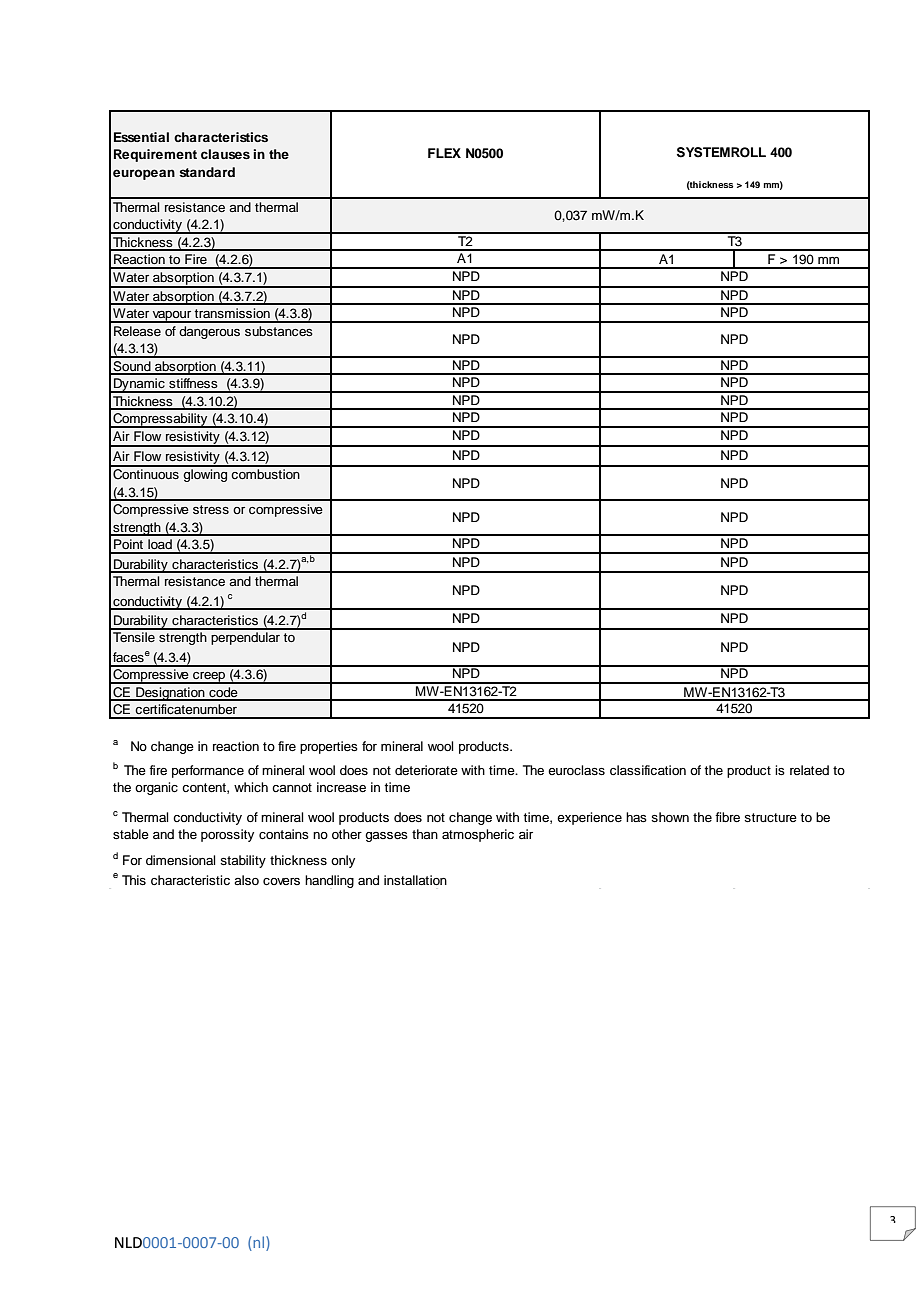  Describe the element at coordinates (207, 172) in the screenshot. I see `standard` at that location.
